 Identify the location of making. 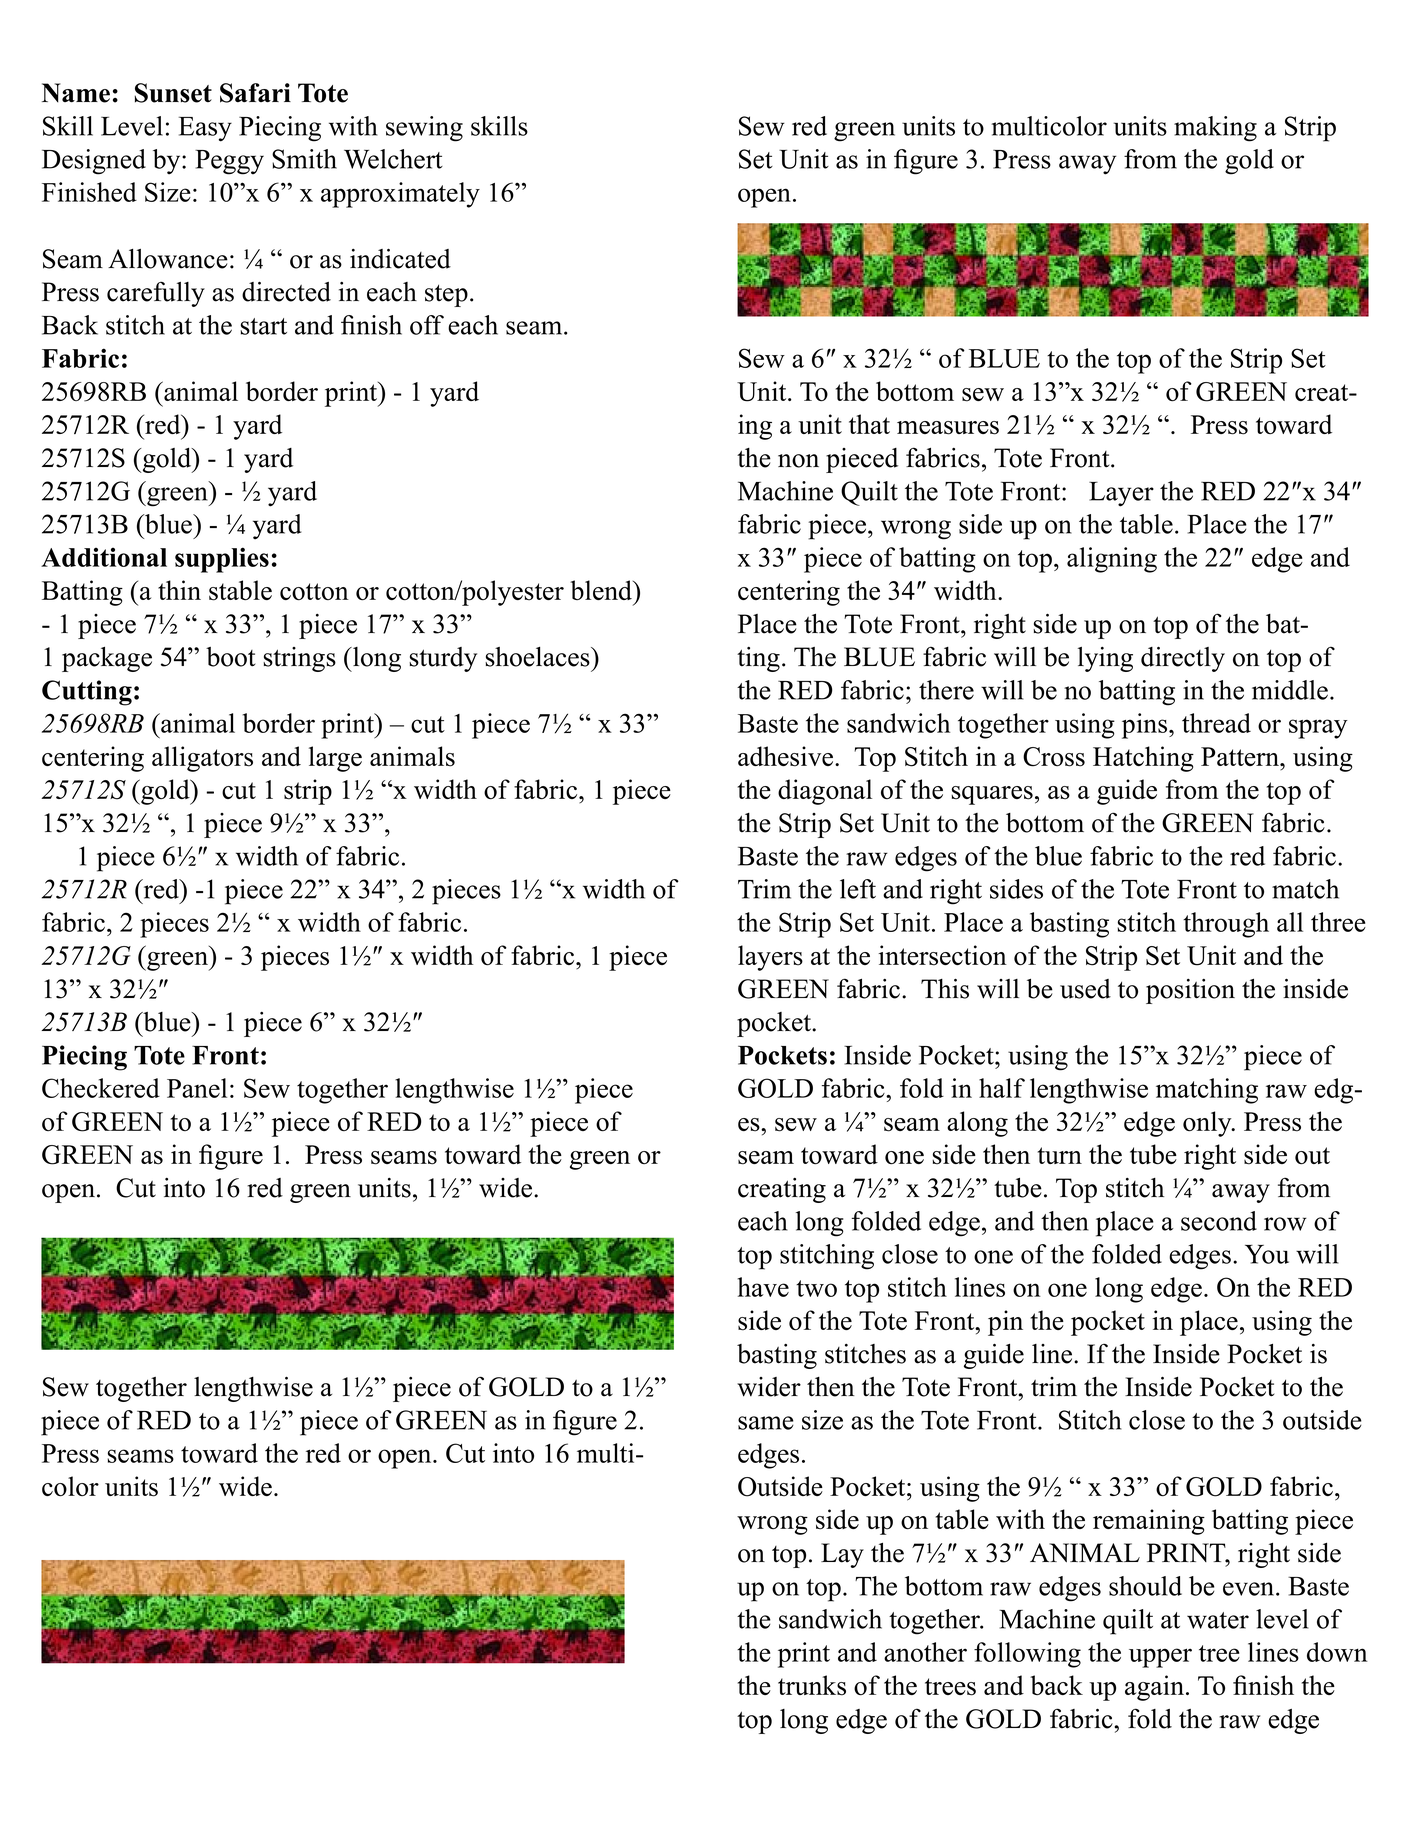
(1215, 129).
